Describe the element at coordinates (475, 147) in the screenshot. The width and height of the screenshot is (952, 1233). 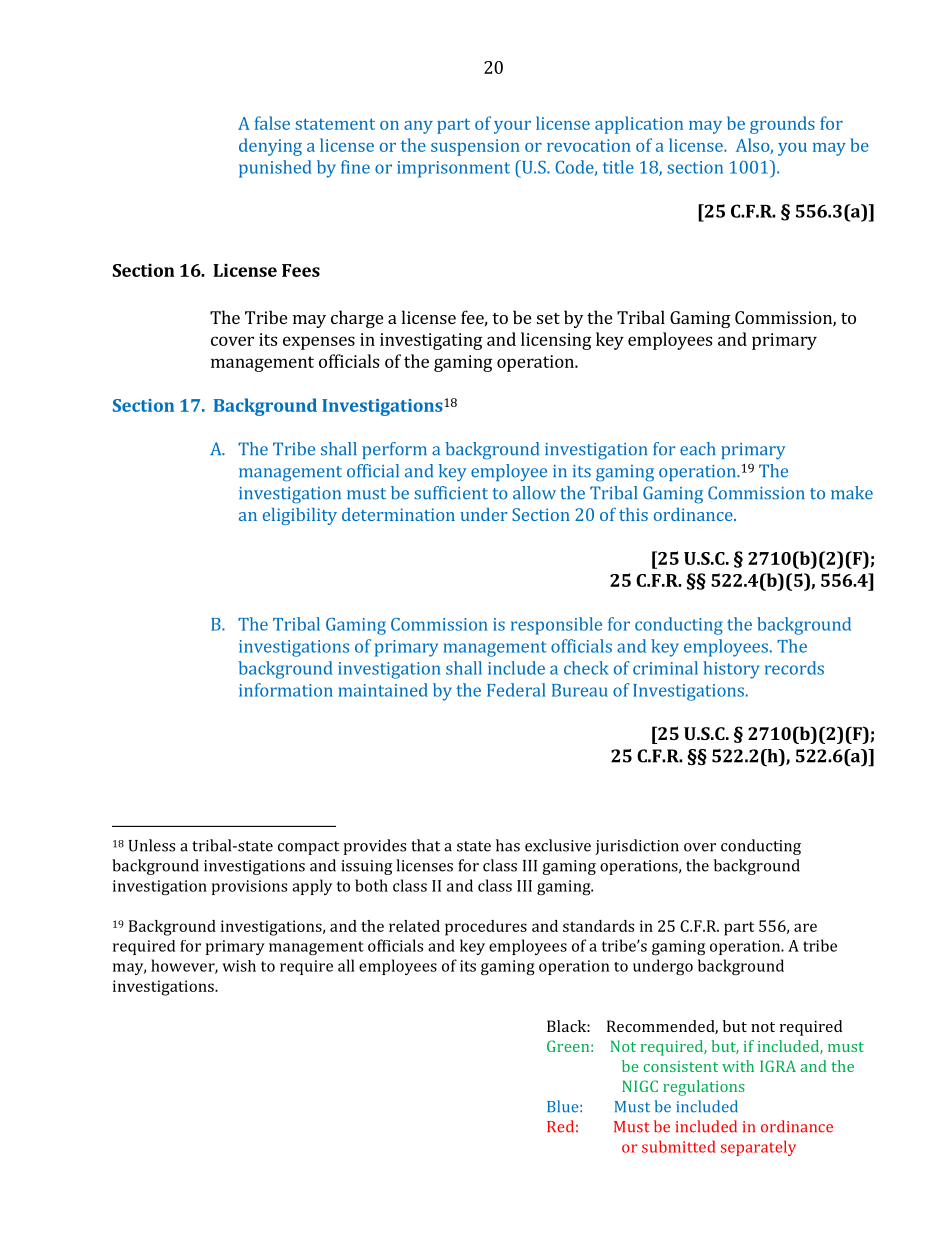
I see `suspension` at that location.
